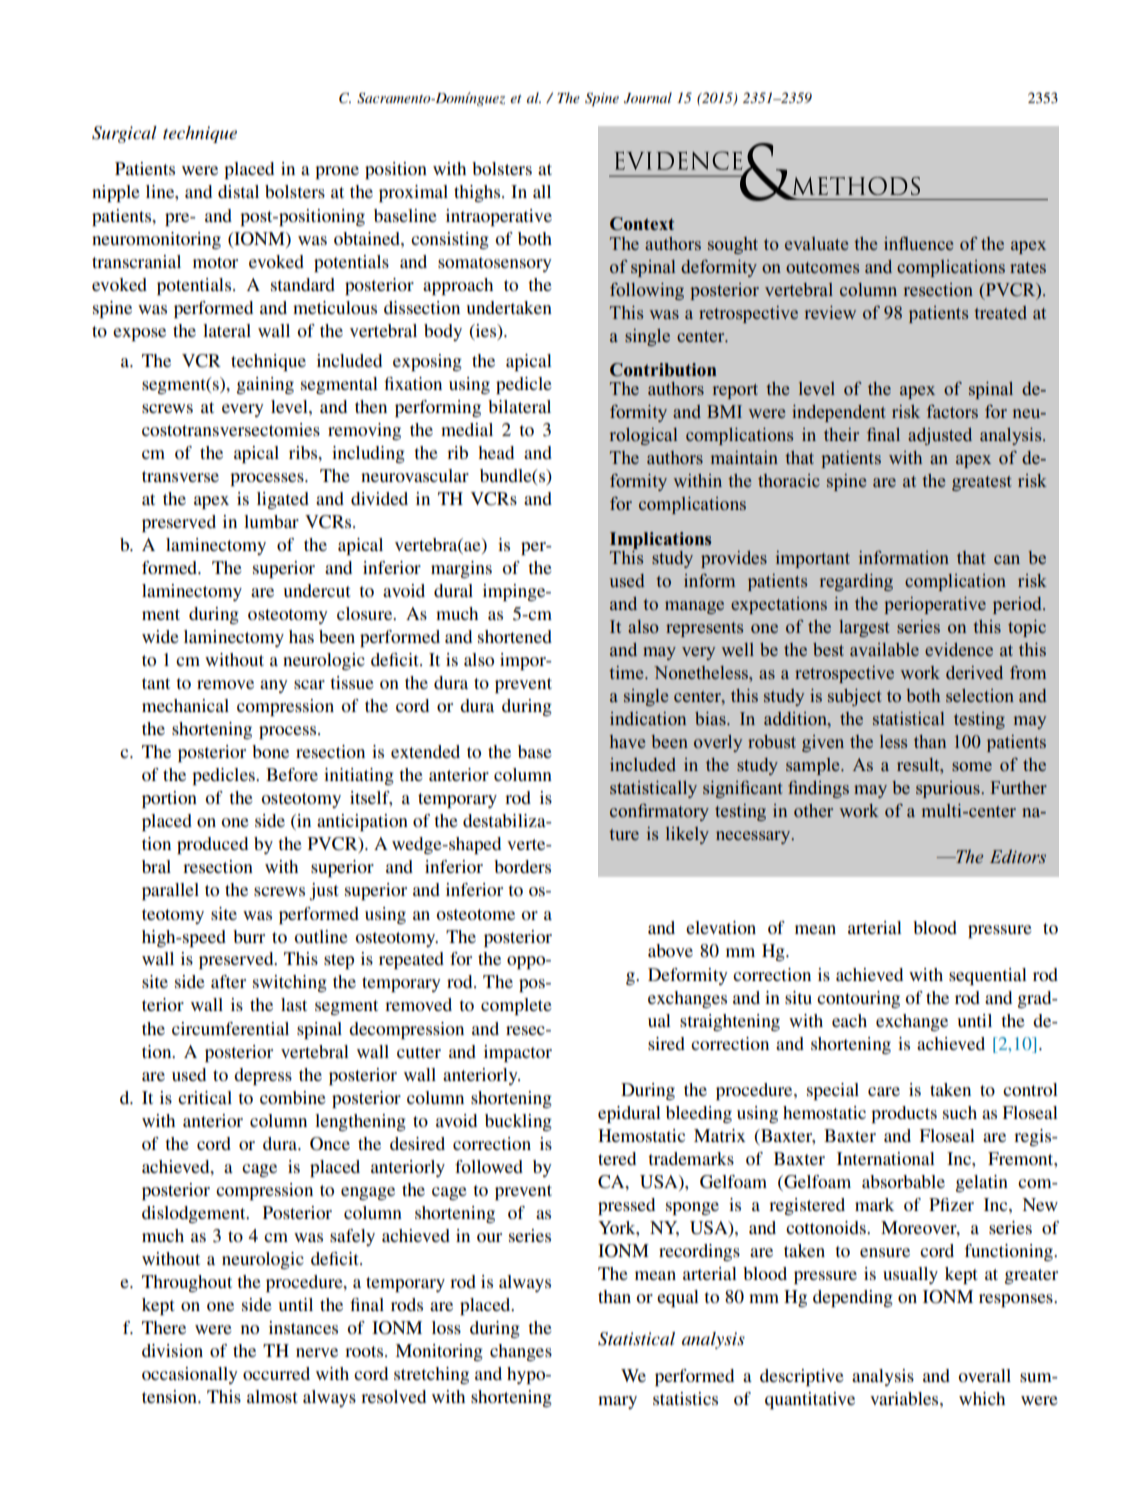 This image has height=1507, width=1143. What do you see at coordinates (648, 98) in the image?
I see `Journal` at bounding box center [648, 98].
